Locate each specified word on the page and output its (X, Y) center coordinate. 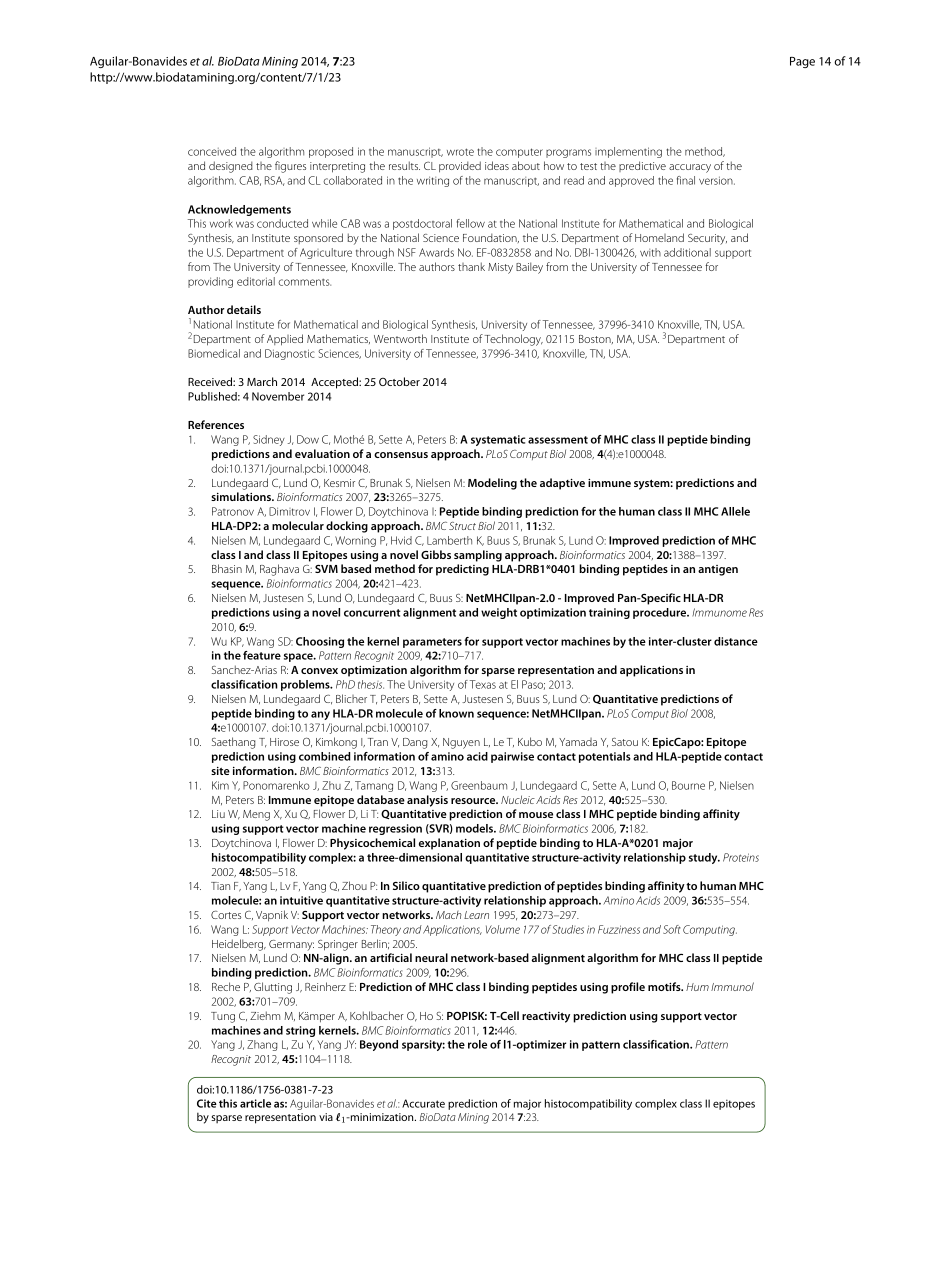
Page (802, 62)
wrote (460, 152)
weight (499, 613)
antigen (718, 570)
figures (290, 167)
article (255, 1103)
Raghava (279, 570)
